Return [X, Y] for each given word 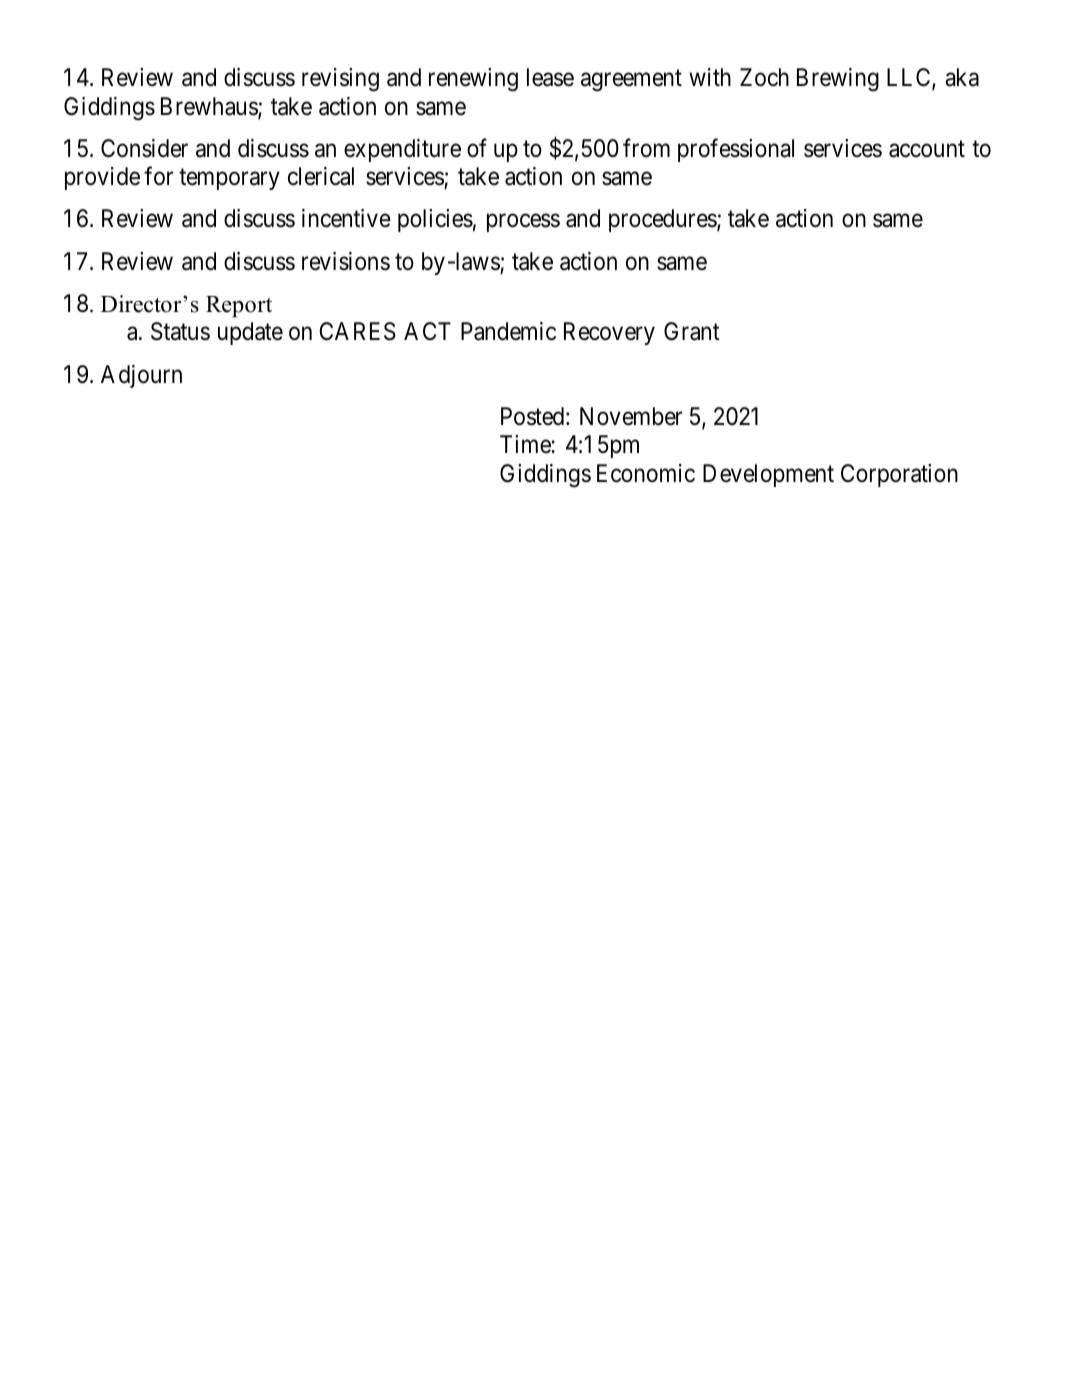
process [523, 223]
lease [550, 77]
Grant [692, 331]
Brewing [838, 80]
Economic [646, 473]
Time [526, 444]
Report [239, 306]
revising [340, 80]
